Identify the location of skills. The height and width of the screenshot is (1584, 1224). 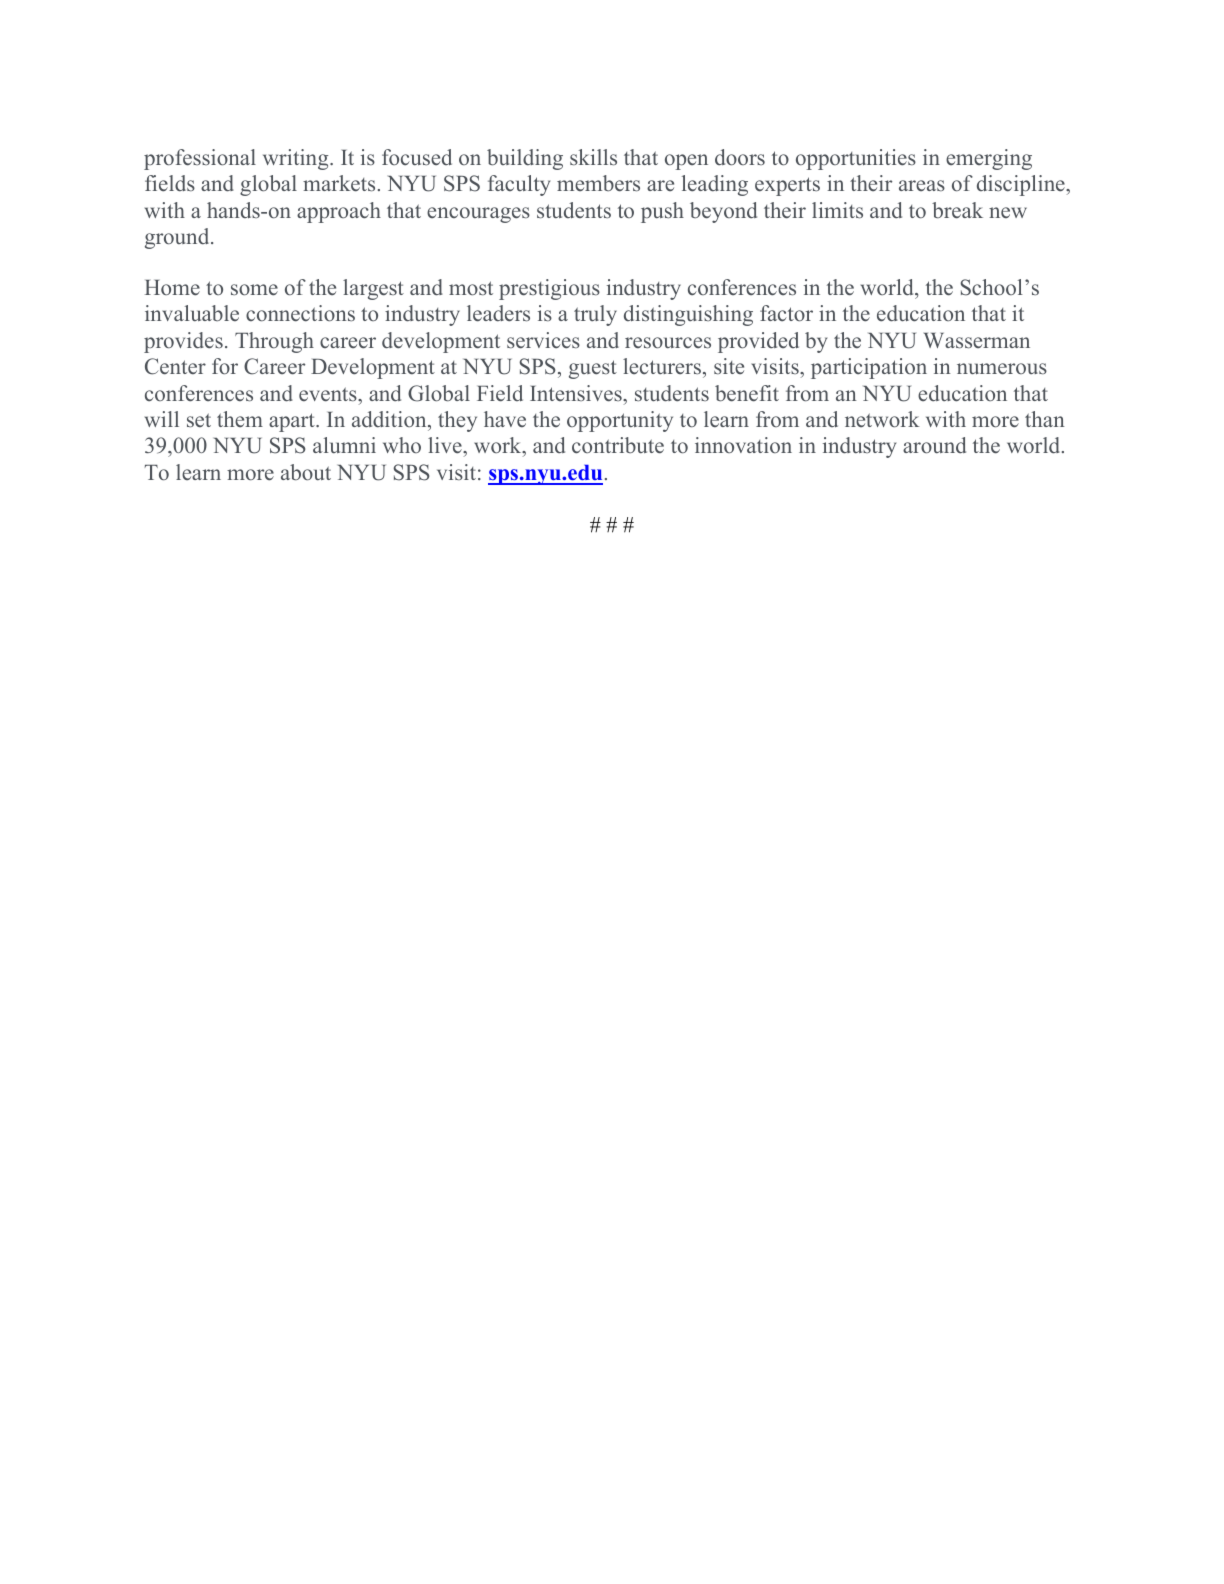
(593, 157).
